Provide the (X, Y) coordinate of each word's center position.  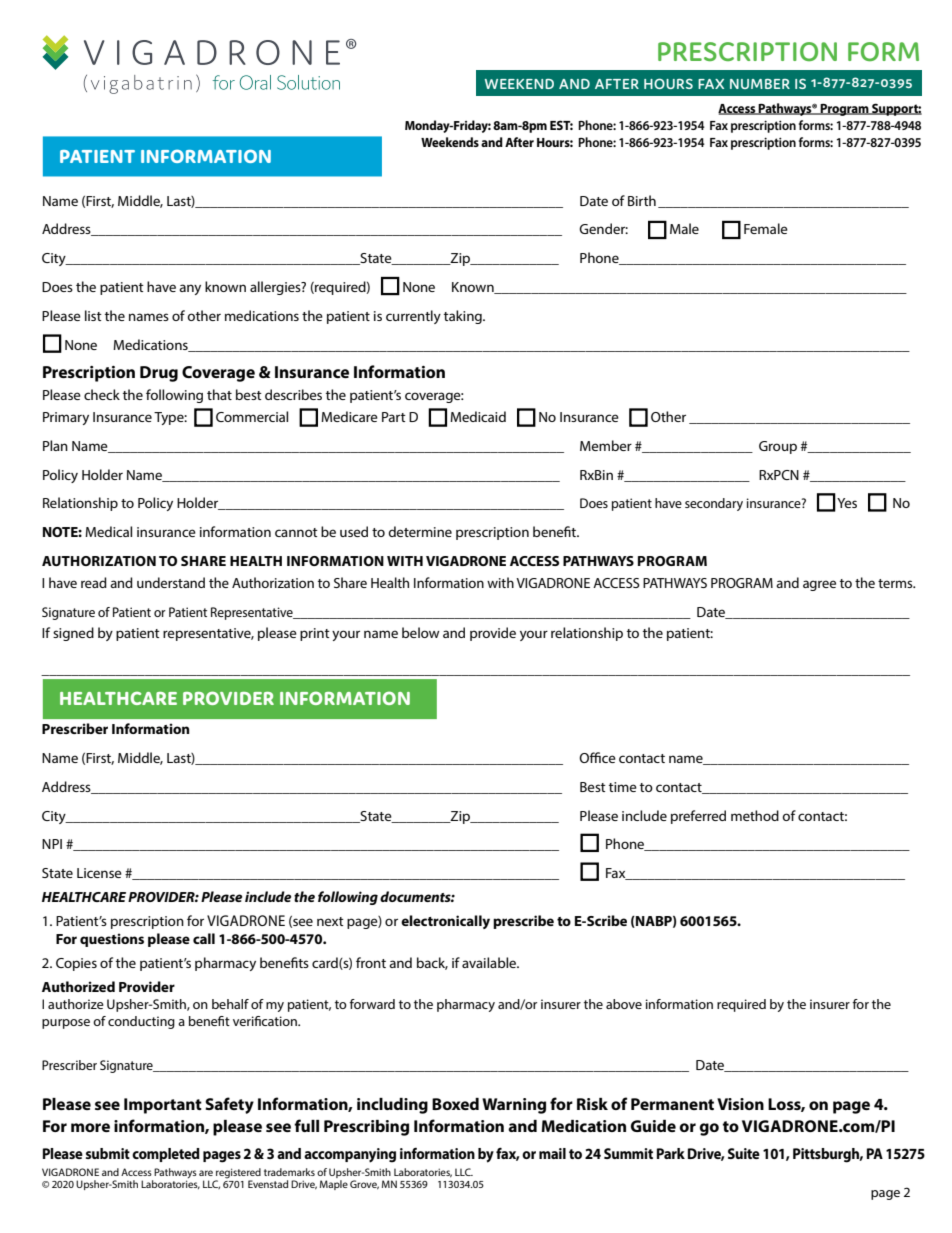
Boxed (455, 1104)
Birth (642, 200)
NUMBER (760, 84)
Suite (744, 1153)
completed (166, 1155)
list (93, 315)
